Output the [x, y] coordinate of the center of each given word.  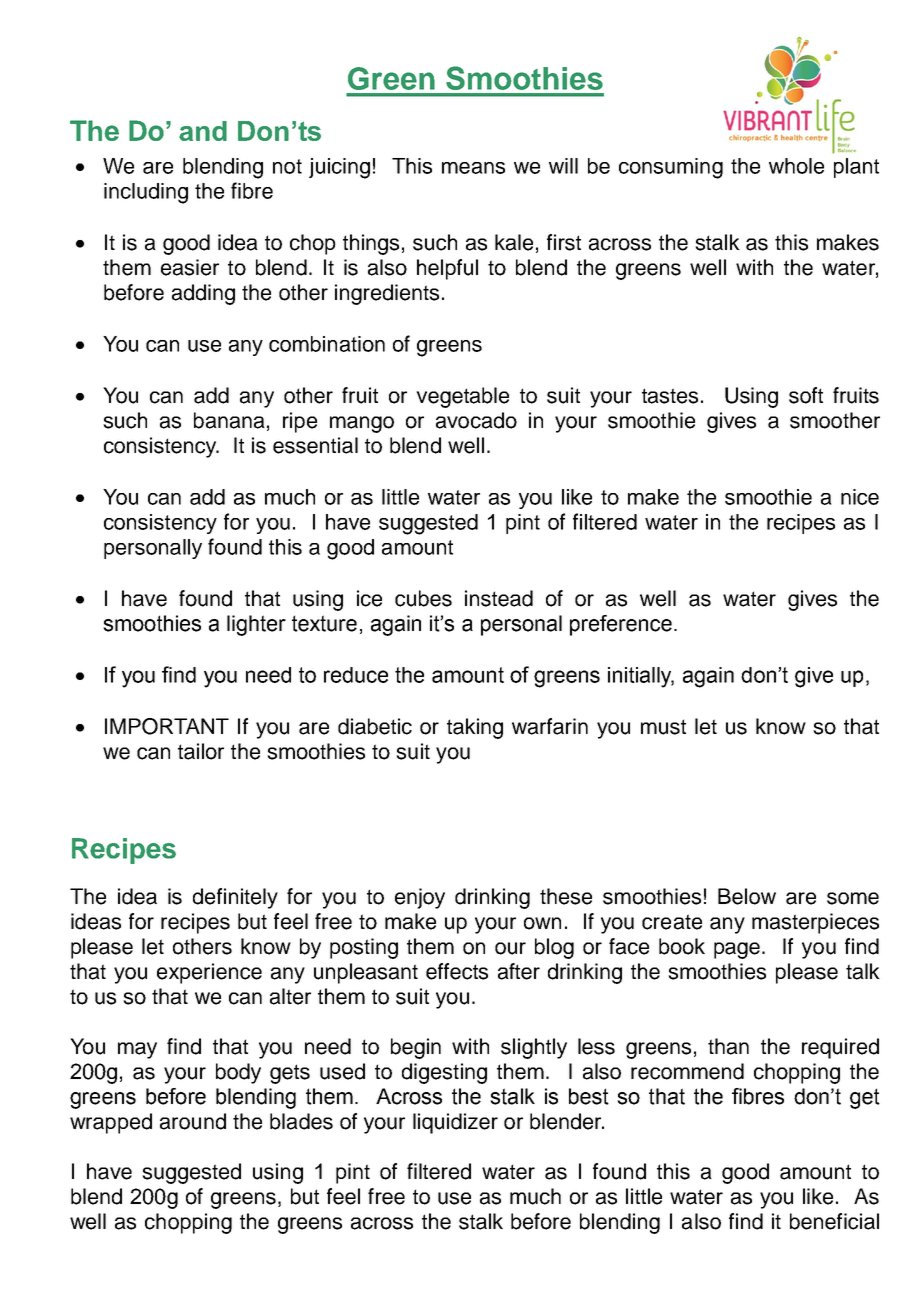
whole [796, 166]
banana [229, 420]
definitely [235, 898]
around [193, 1121]
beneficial [834, 1221]
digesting [444, 1073]
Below [747, 896]
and [203, 131]
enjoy [420, 898]
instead [499, 598]
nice [860, 497]
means [473, 168]
